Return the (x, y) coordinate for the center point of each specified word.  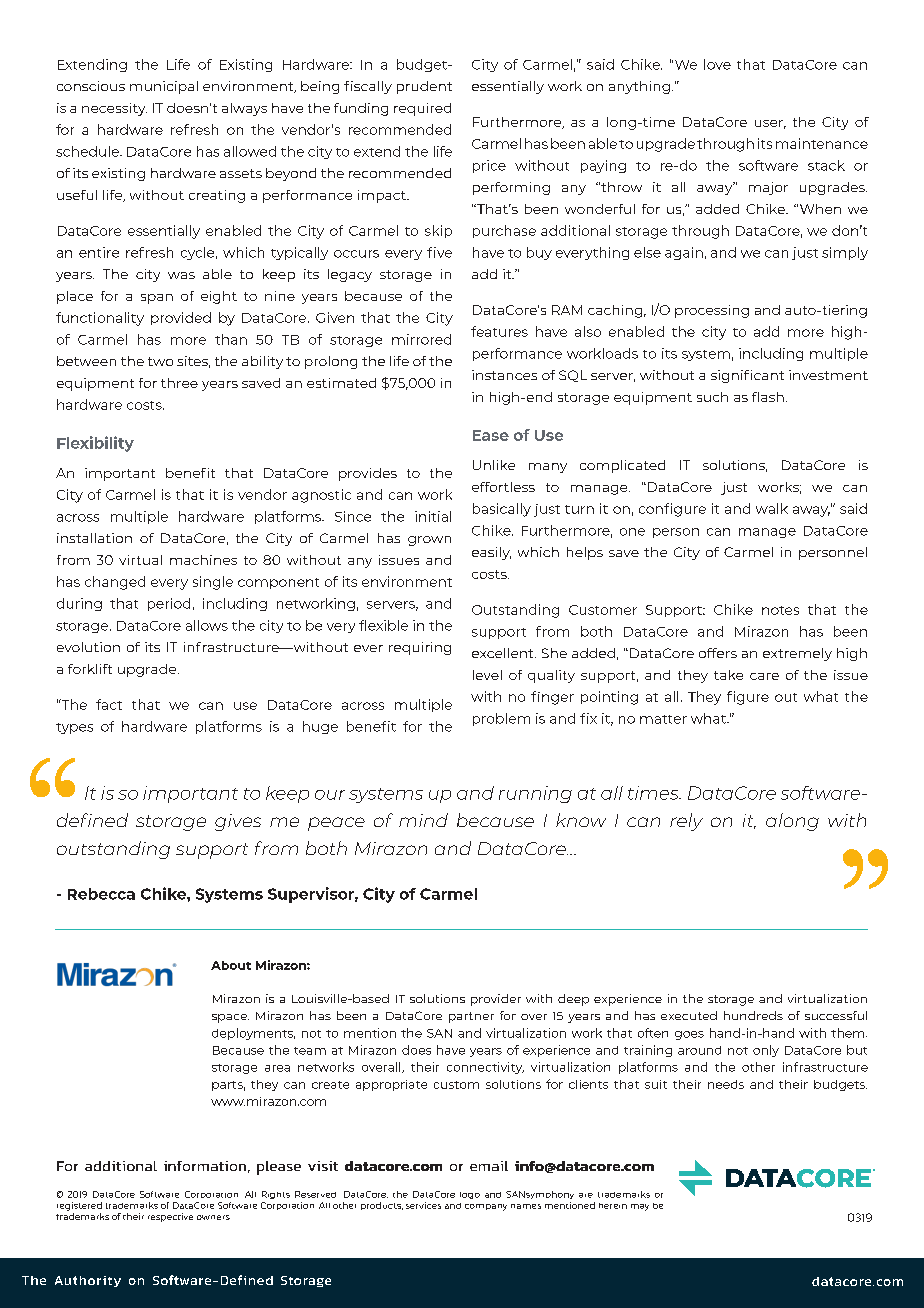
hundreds (753, 1015)
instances (504, 375)
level (487, 675)
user (770, 124)
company (486, 1207)
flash (768, 397)
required (422, 109)
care (764, 676)
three (179, 383)
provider (496, 1000)
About (231, 965)
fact (109, 704)
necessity (114, 109)
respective (170, 1217)
